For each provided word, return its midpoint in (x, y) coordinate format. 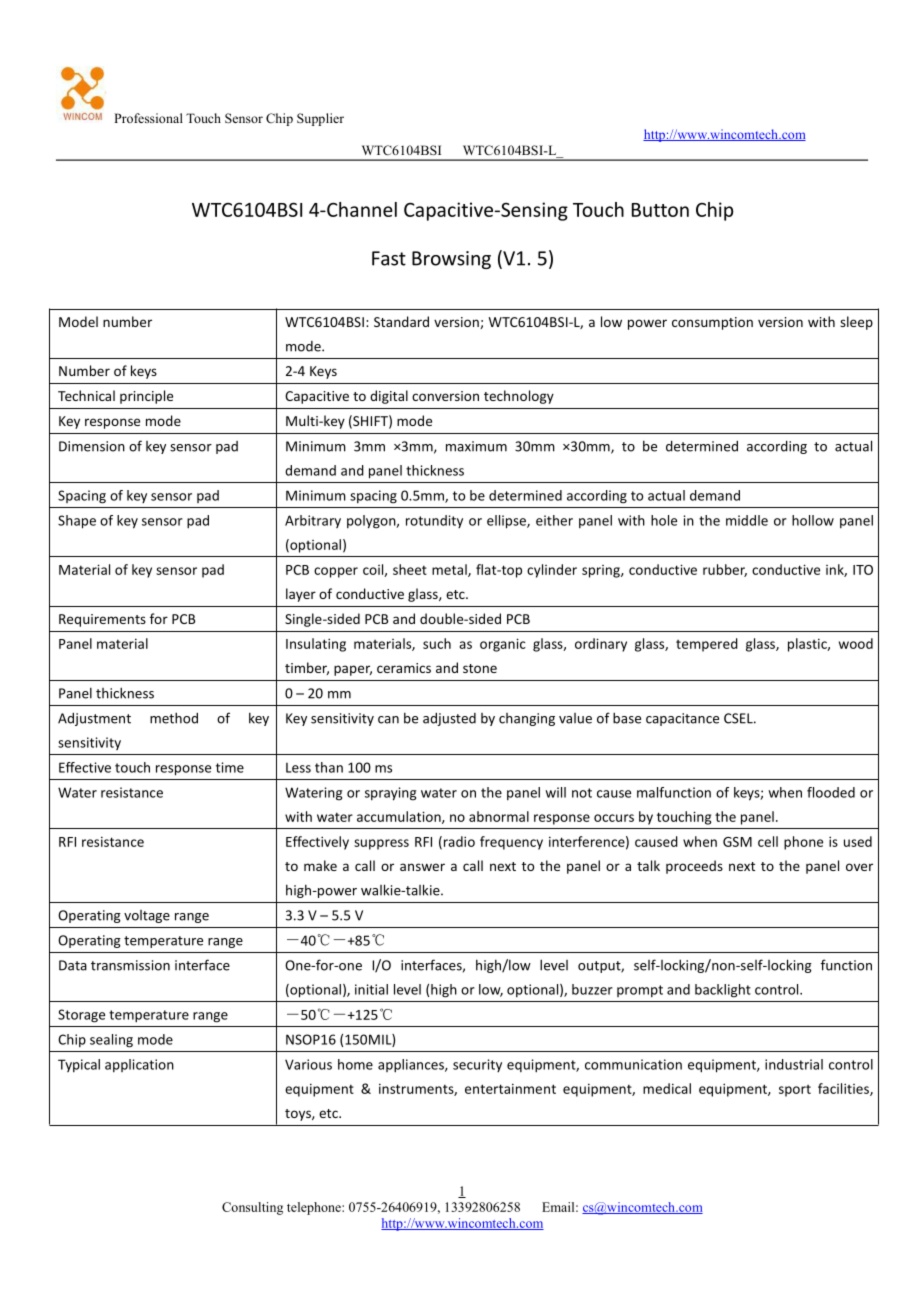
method (174, 718)
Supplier (320, 119)
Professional (148, 118)
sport (795, 1091)
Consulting (252, 1208)
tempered (707, 645)
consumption (712, 323)
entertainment (510, 1088)
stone (480, 668)
